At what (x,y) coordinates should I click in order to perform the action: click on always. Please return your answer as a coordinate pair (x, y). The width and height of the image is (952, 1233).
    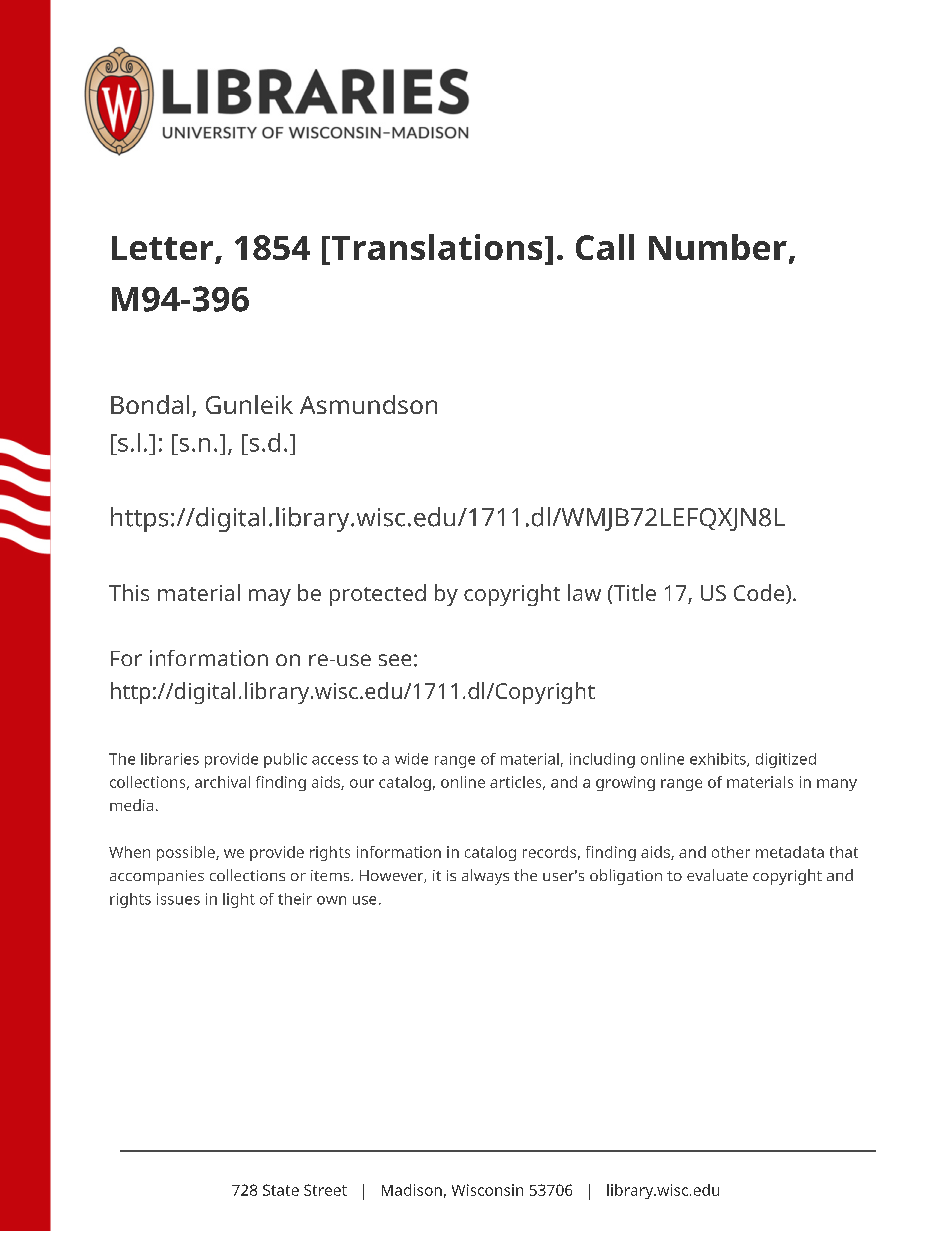
    Looking at the image, I should click on (485, 877).
